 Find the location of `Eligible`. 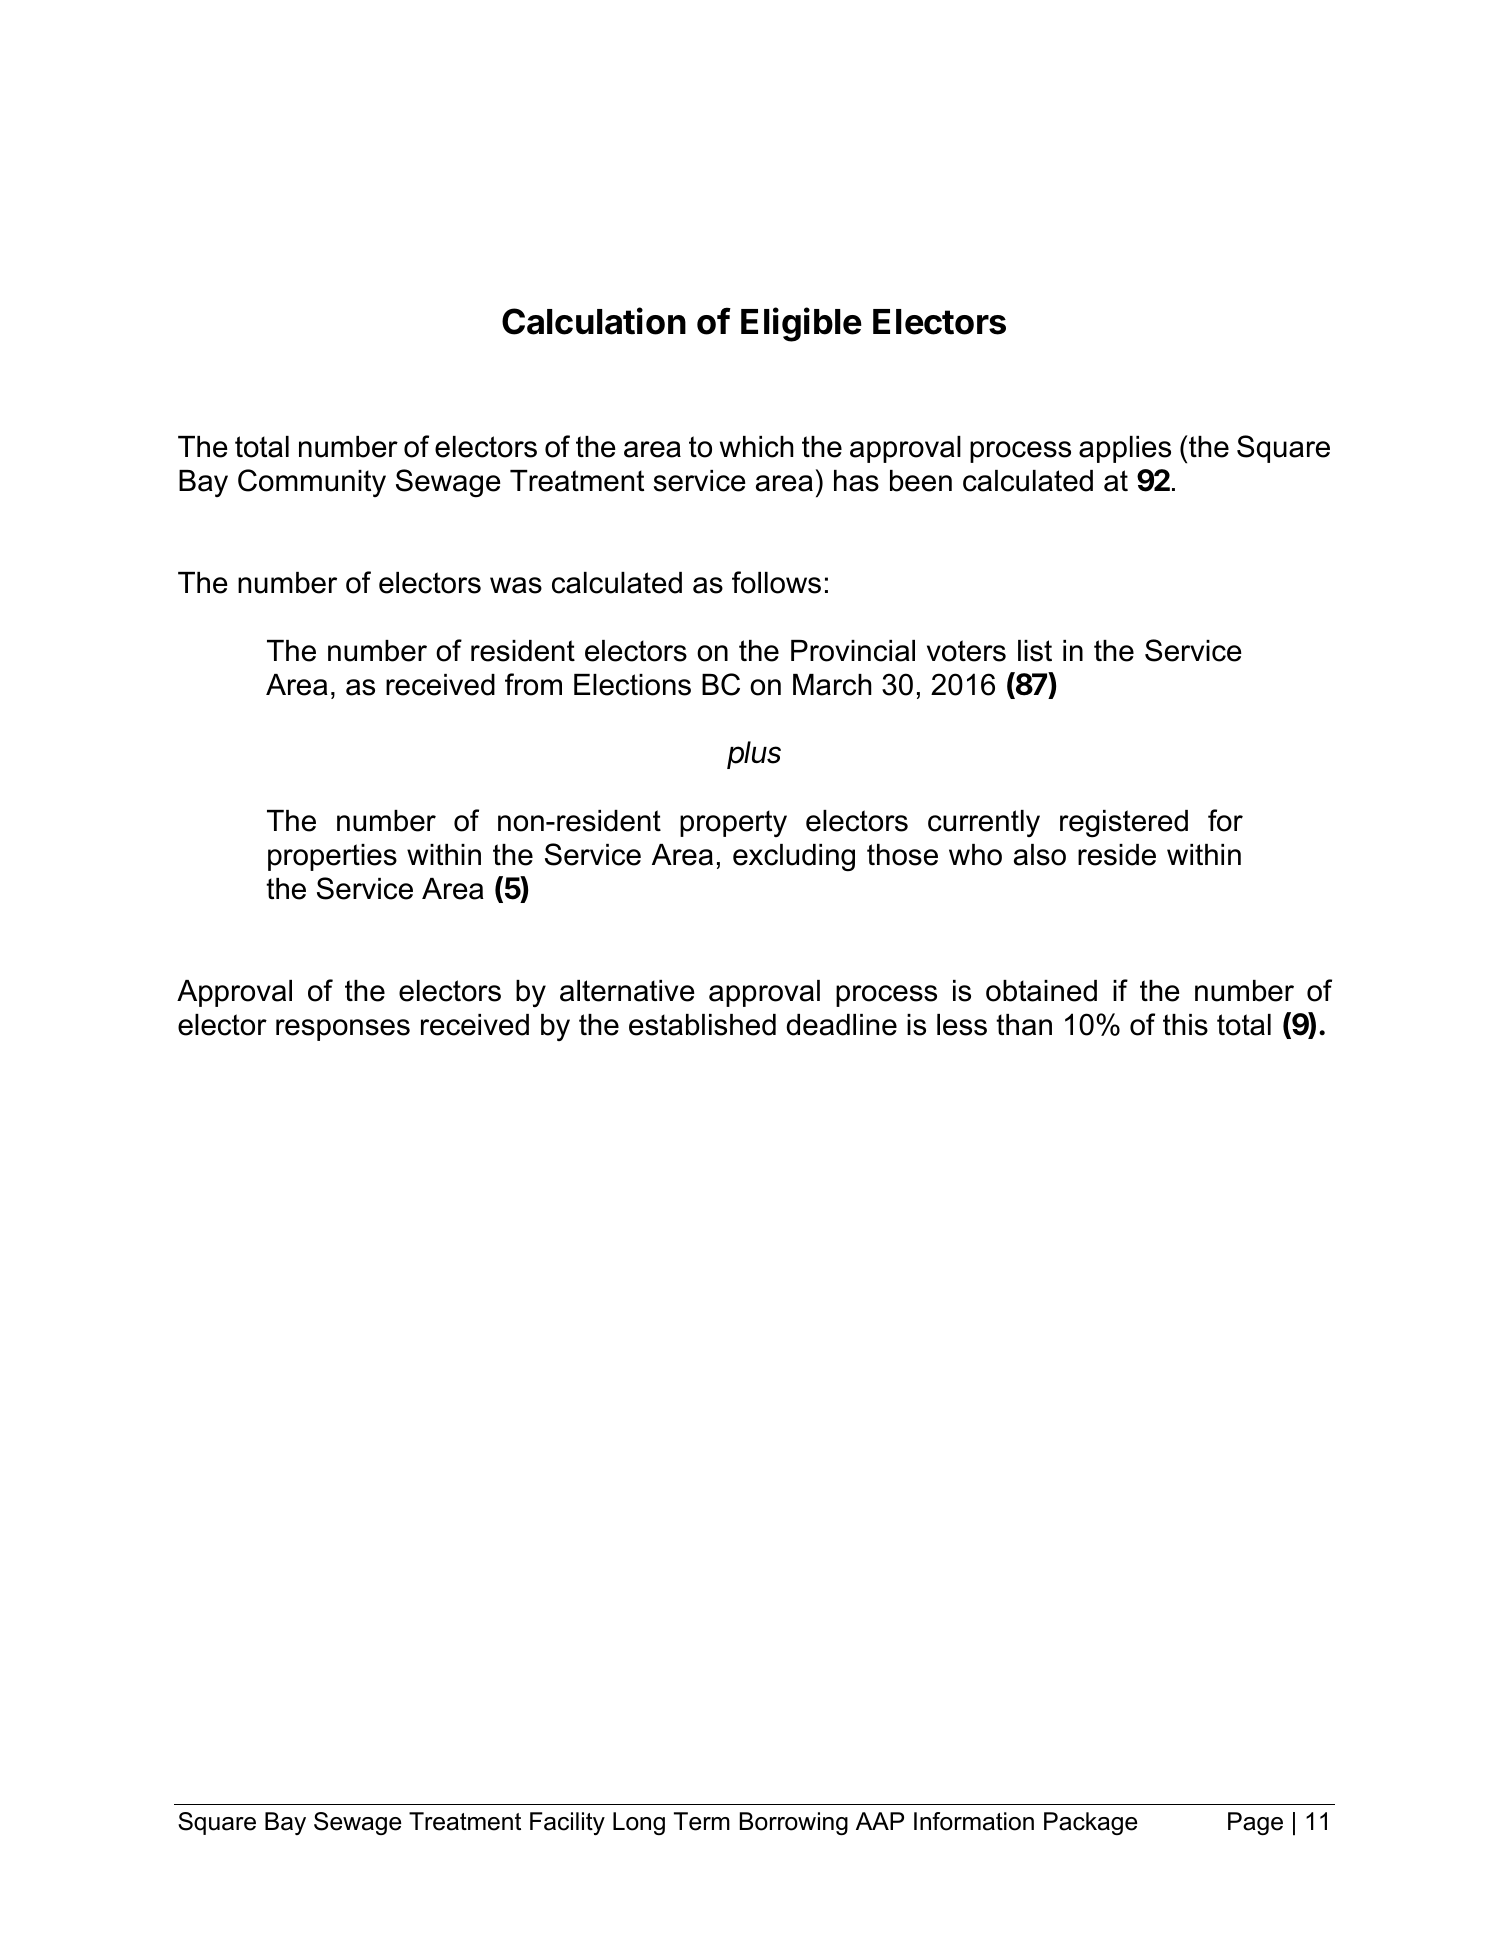

Eligible is located at coordinates (801, 324).
